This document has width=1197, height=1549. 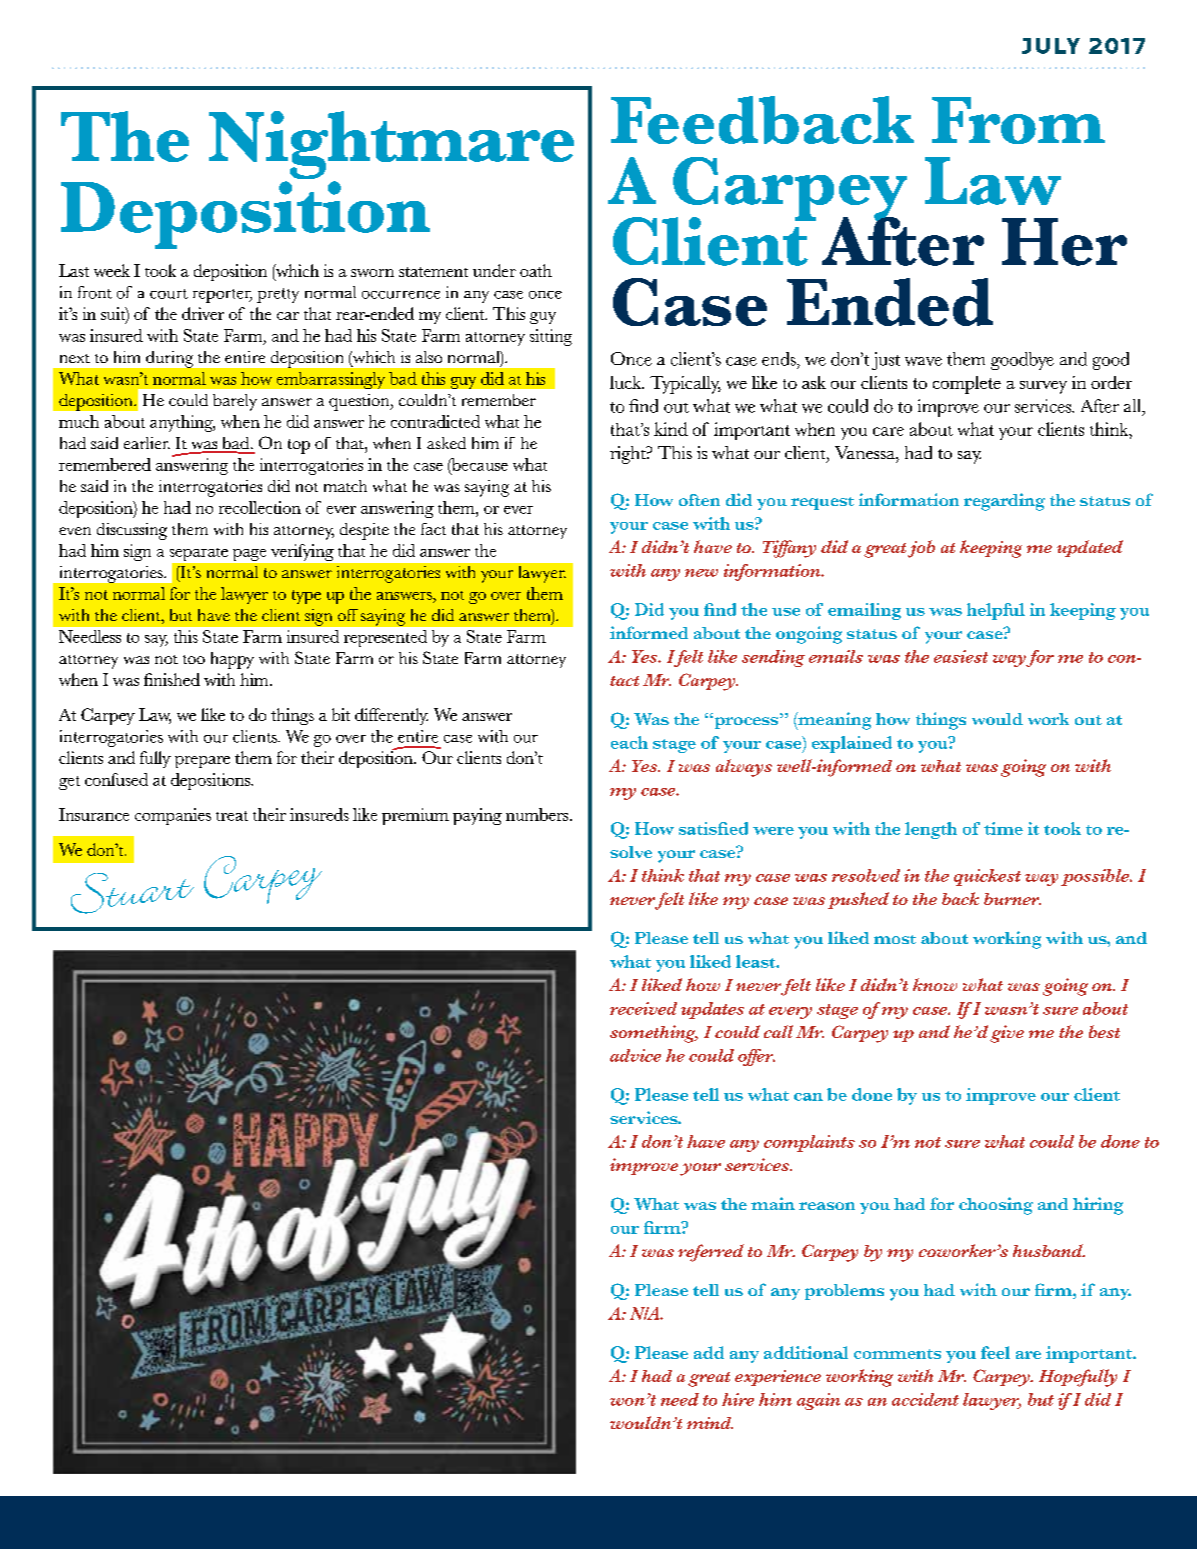 I want to click on feel, so click(x=995, y=1352).
